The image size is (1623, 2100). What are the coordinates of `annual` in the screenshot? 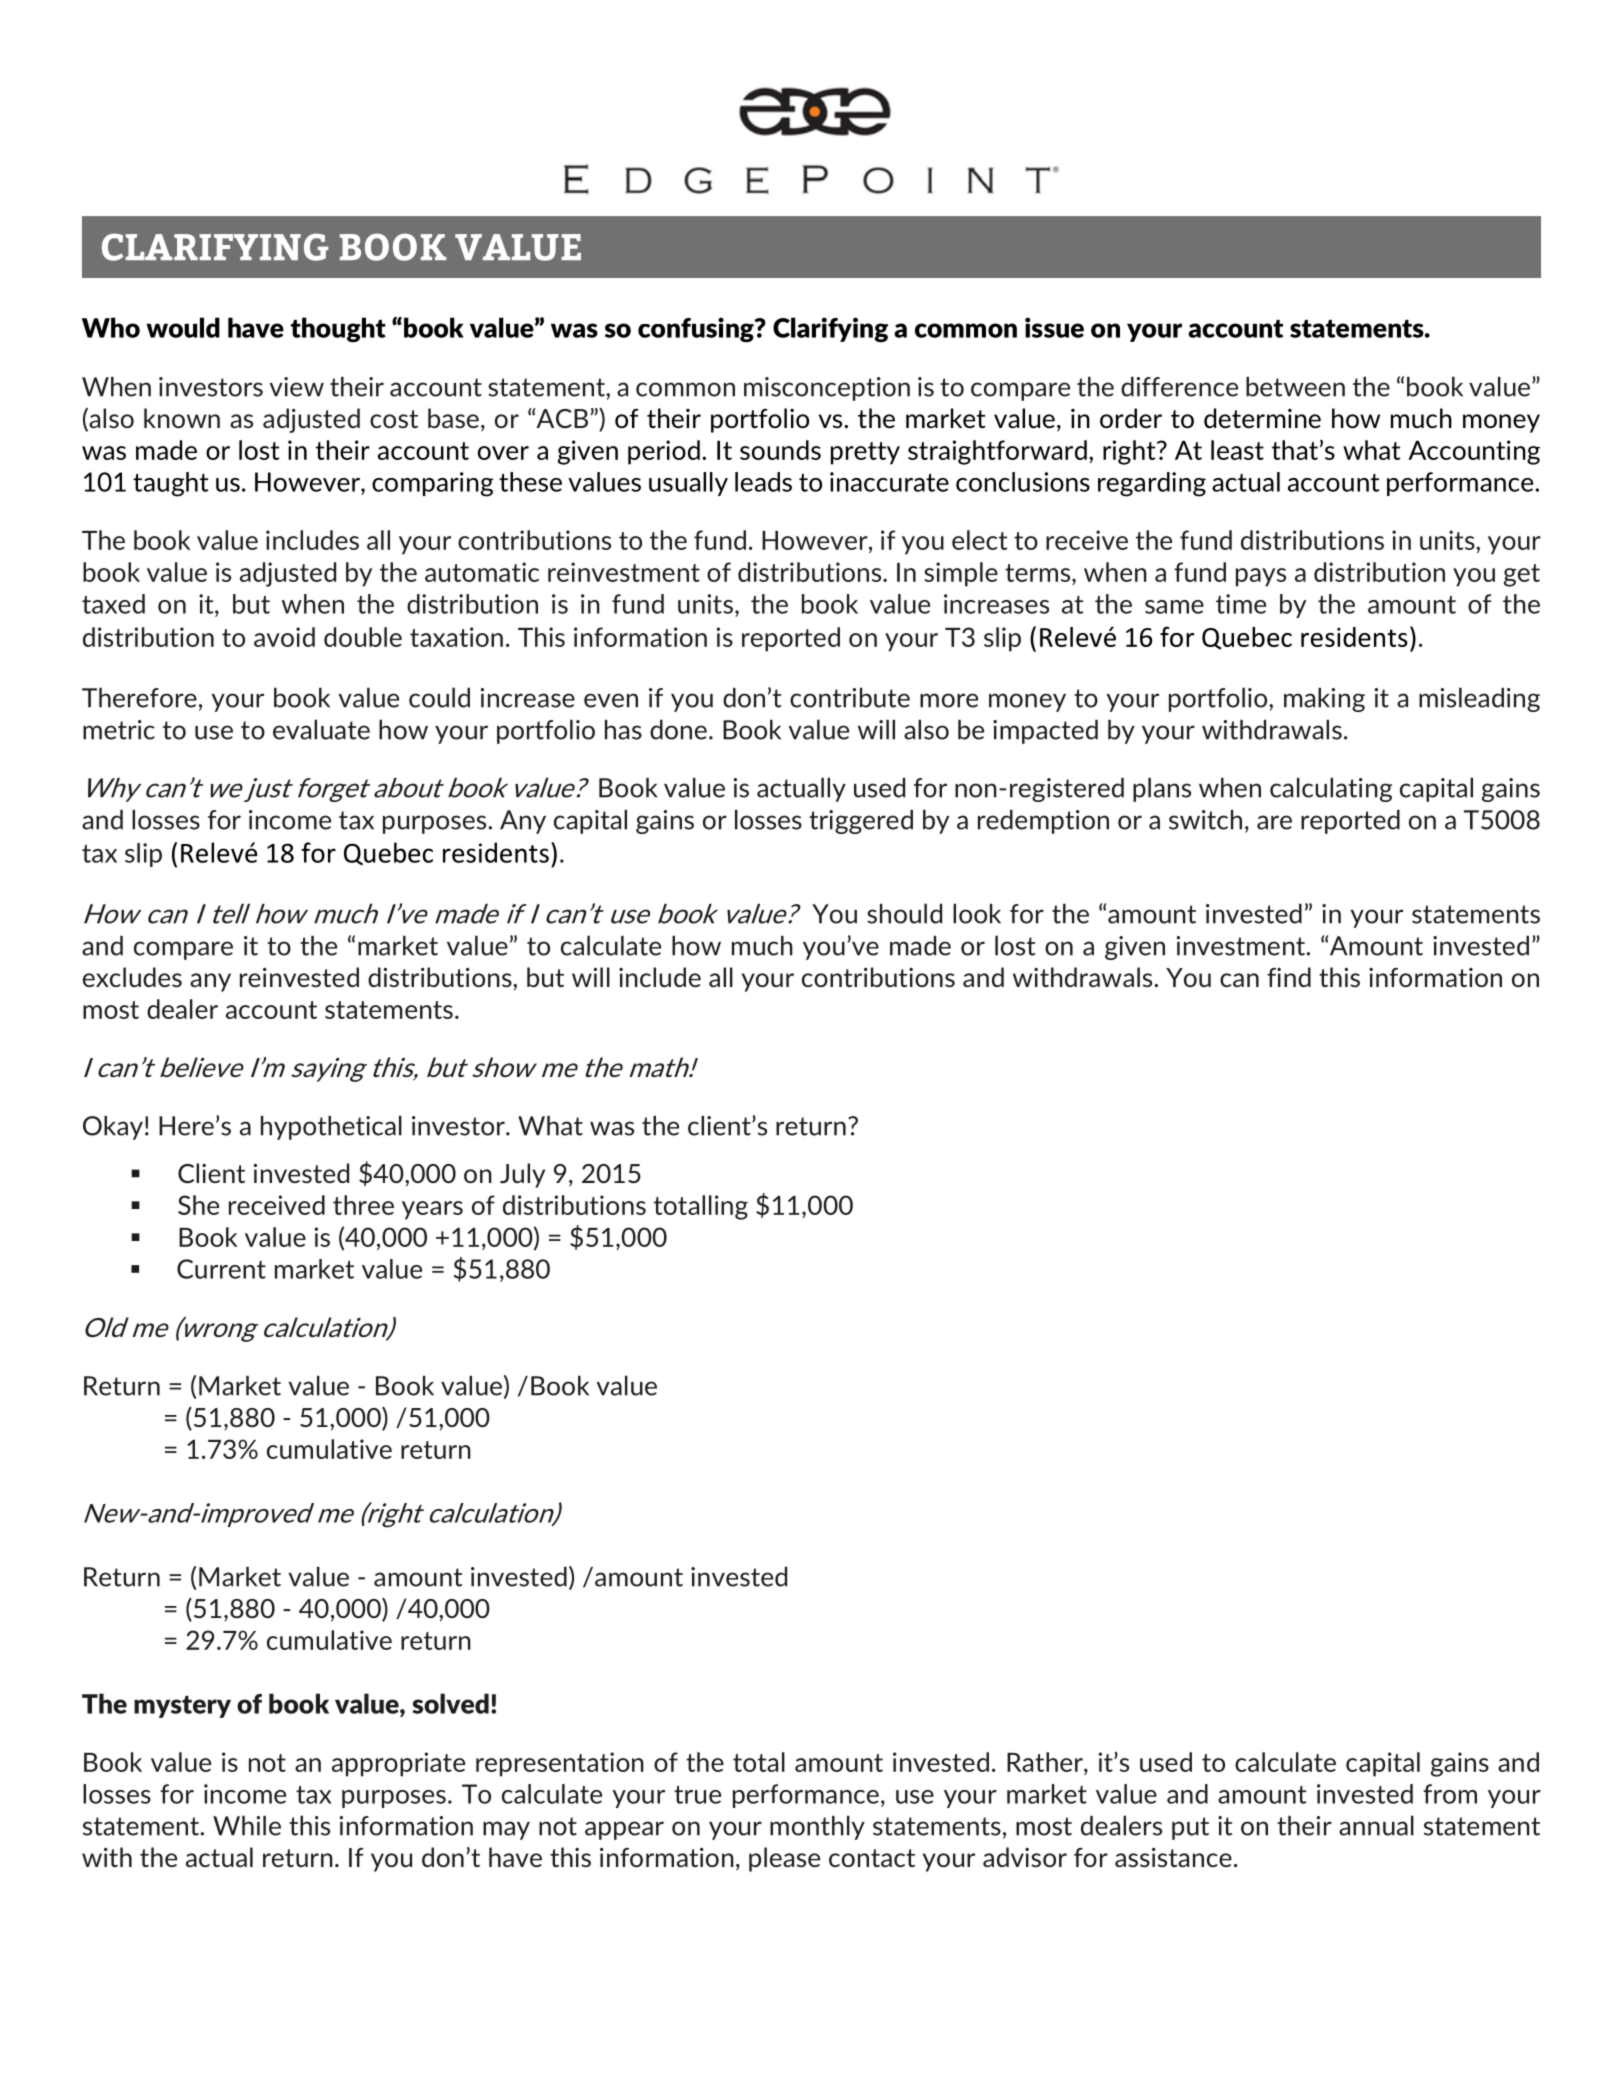 It's located at (1376, 1826).
